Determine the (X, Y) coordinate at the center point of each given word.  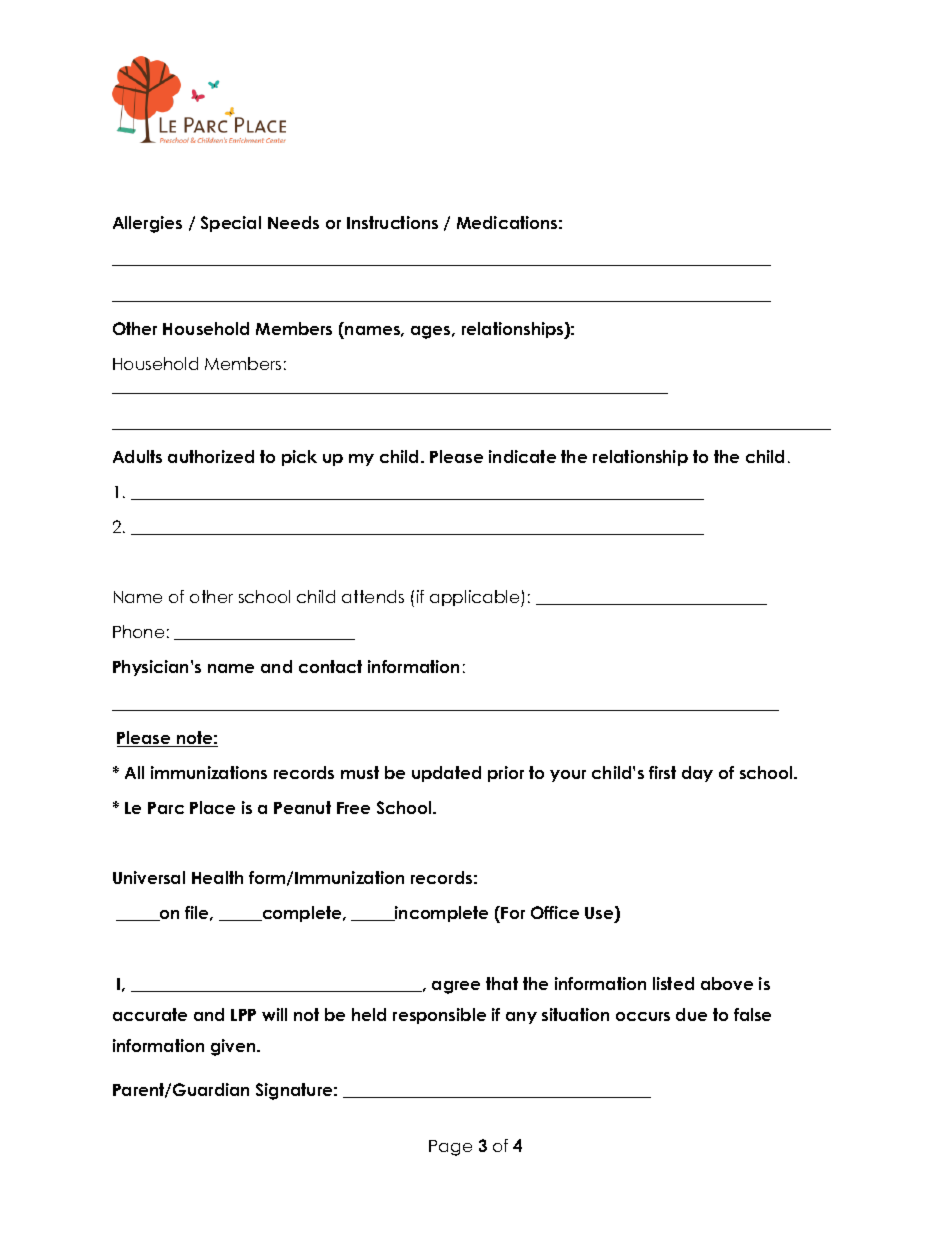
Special (231, 224)
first (662, 772)
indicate (522, 456)
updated (446, 774)
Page (450, 1148)
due (691, 1014)
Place (212, 807)
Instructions (392, 222)
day (697, 774)
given (234, 1047)
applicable (476, 598)
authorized (211, 456)
